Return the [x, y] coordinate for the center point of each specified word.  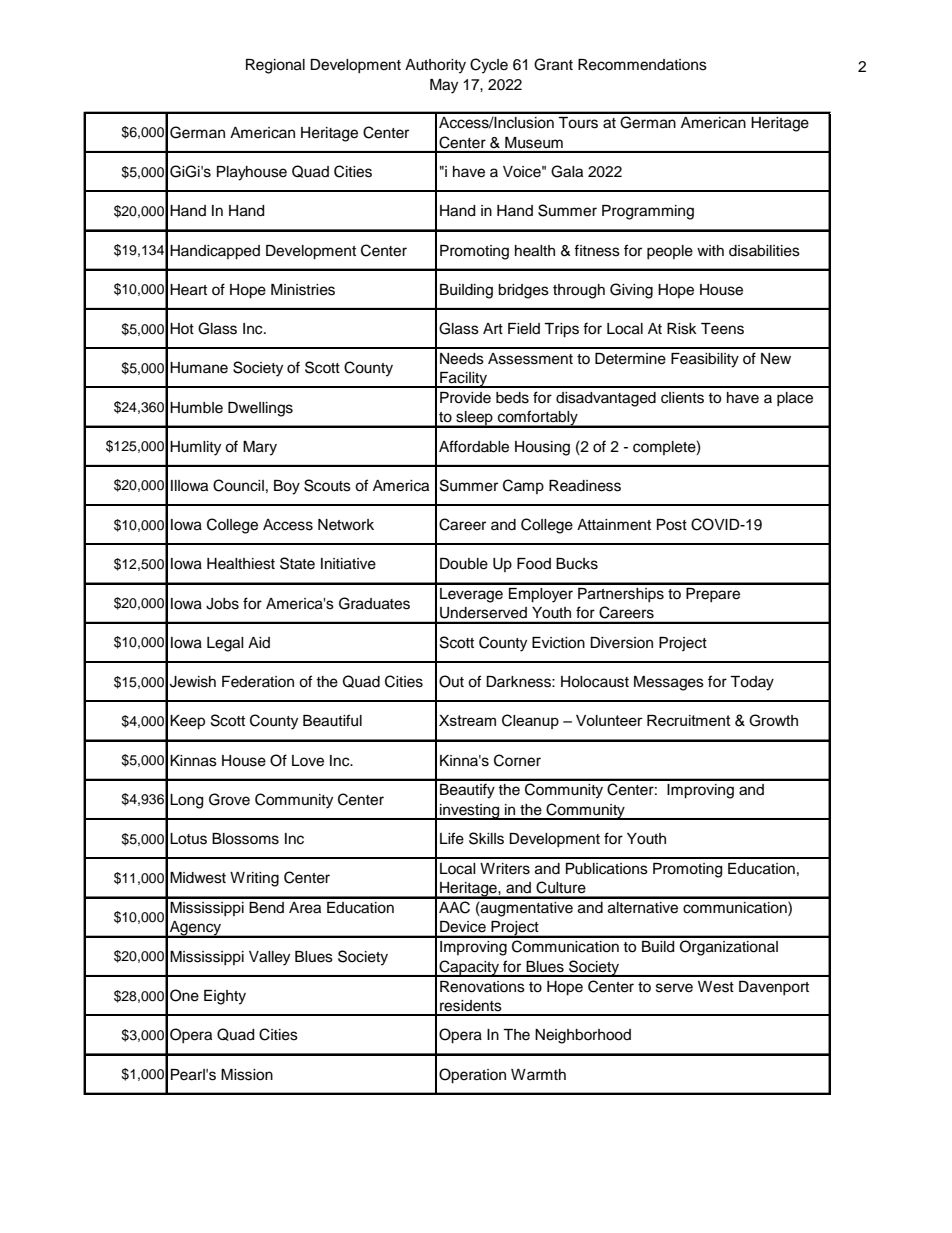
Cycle [489, 66]
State [297, 563]
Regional [275, 66]
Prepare [713, 595]
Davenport [774, 988]
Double [464, 564]
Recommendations [642, 65]
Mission [247, 1075]
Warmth [538, 1074]
